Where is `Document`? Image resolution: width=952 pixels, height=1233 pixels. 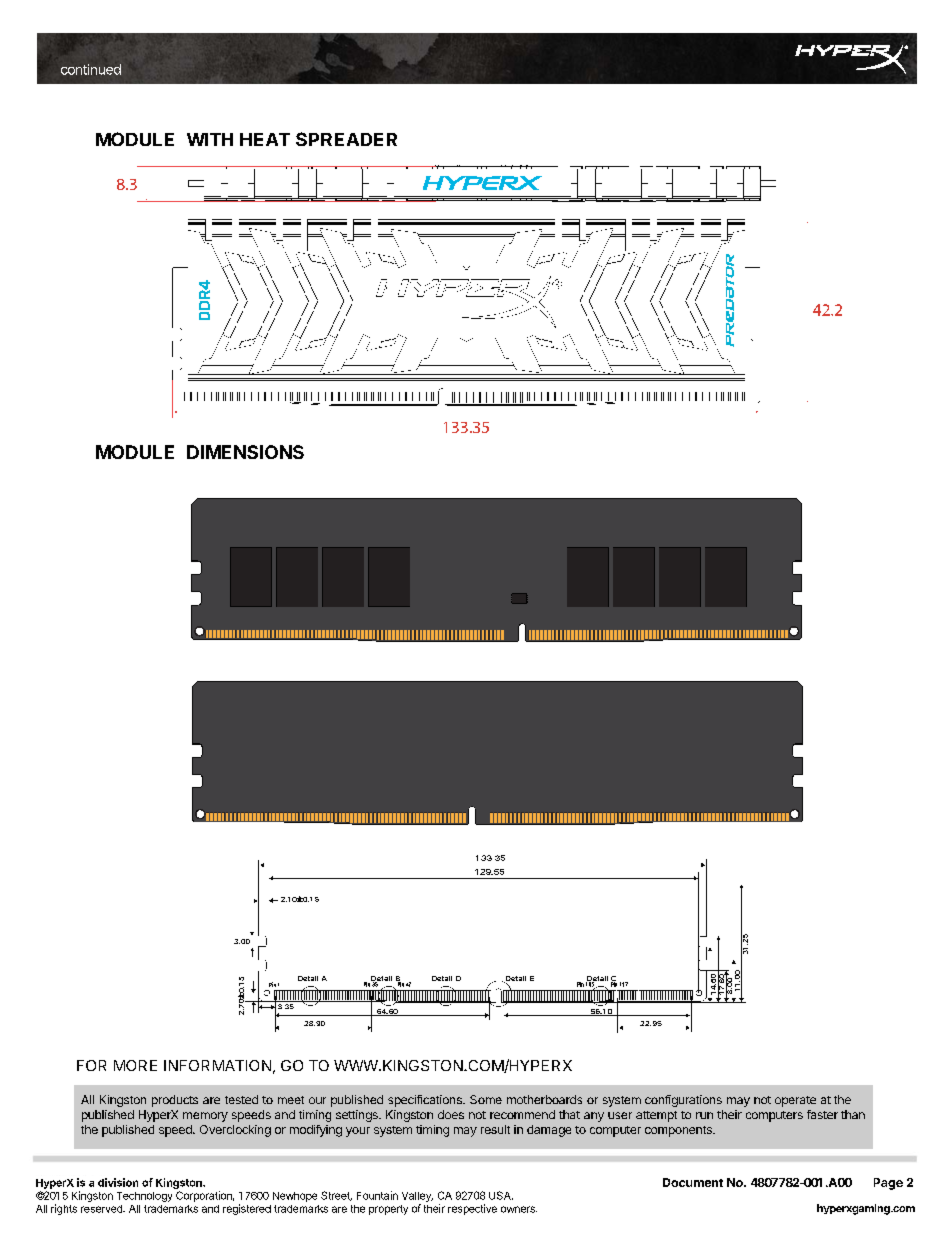 Document is located at coordinates (693, 1182).
